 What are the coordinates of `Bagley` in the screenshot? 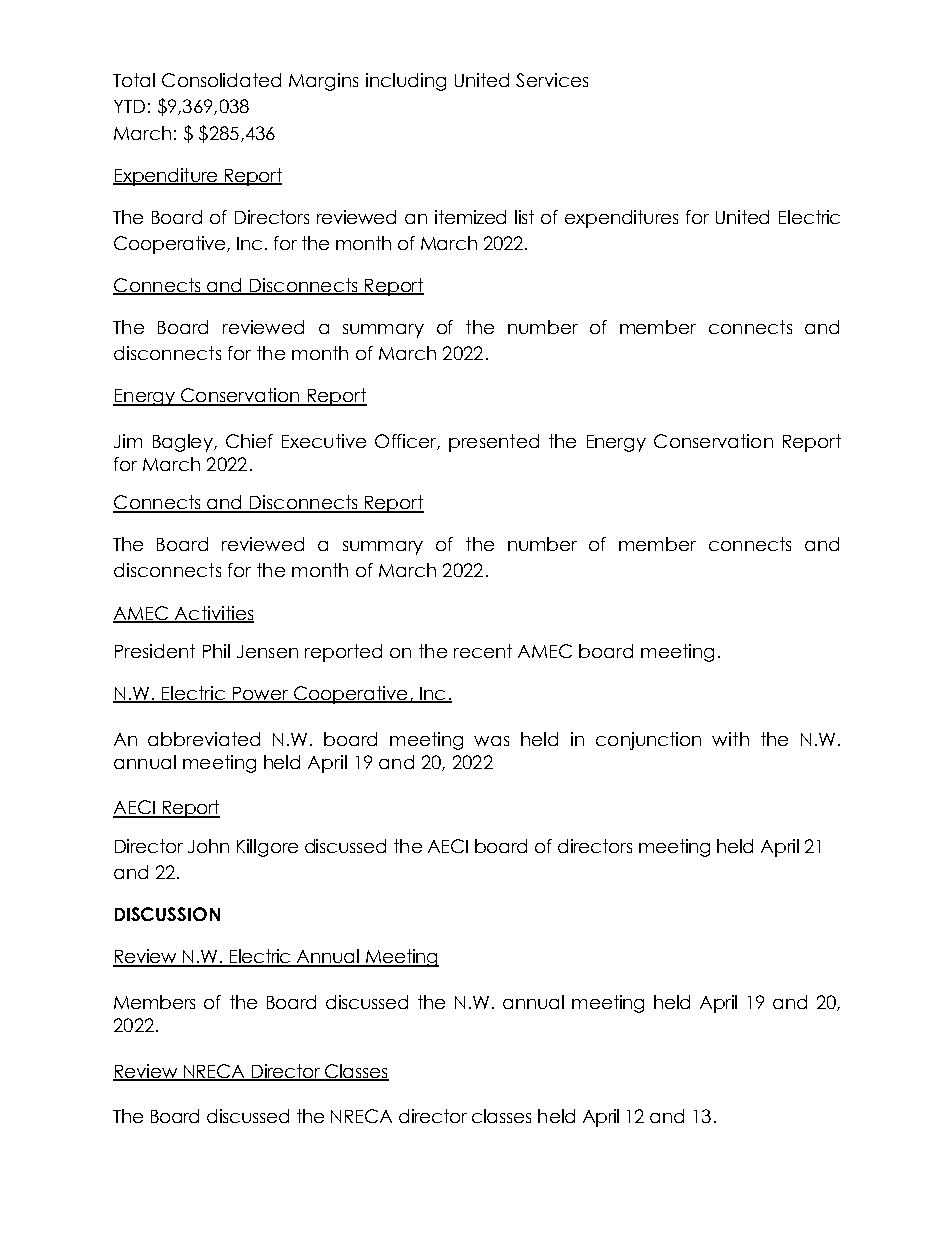 It's located at (184, 443).
